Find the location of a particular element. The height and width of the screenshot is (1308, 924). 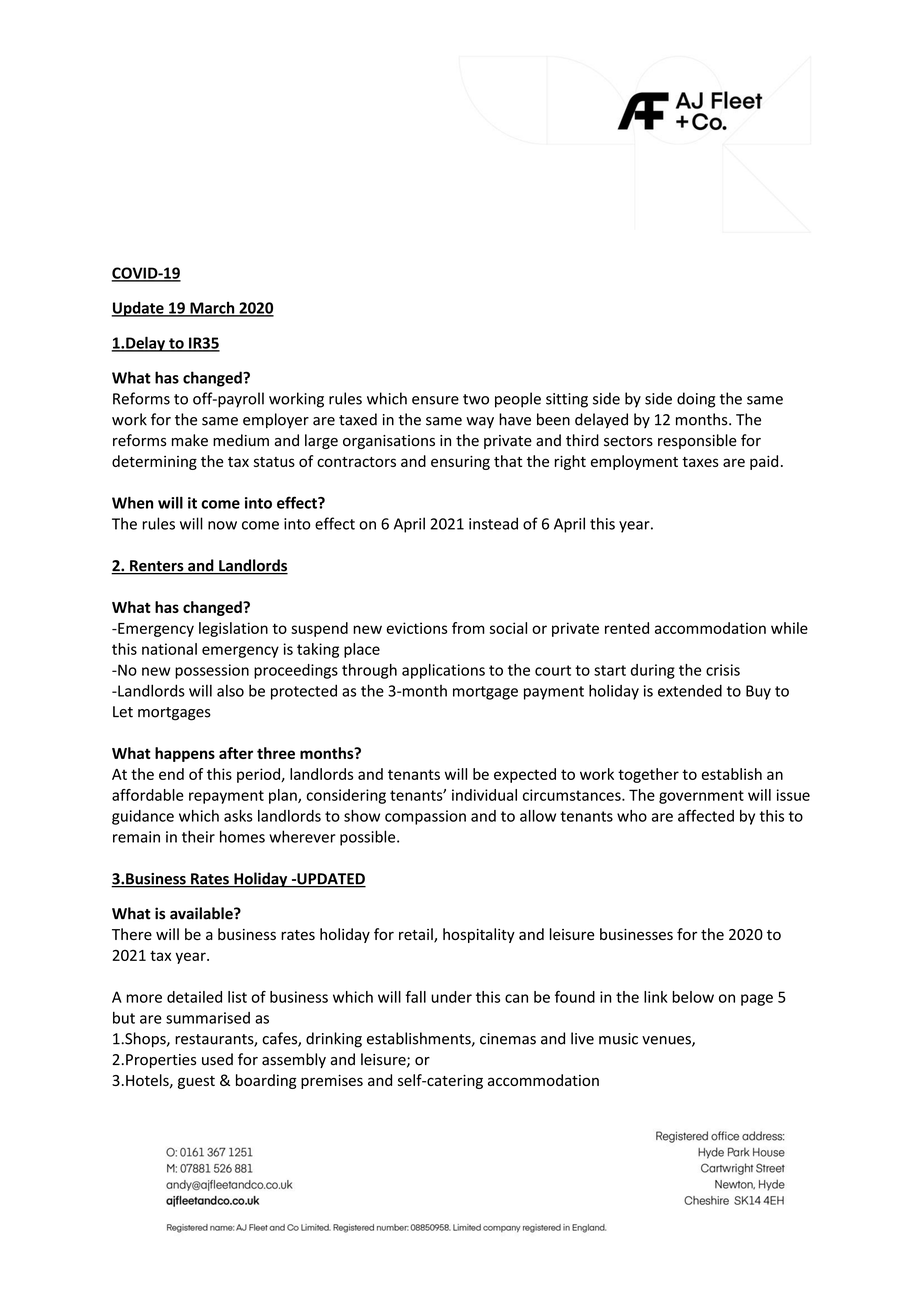

available is located at coordinates (202, 913).
